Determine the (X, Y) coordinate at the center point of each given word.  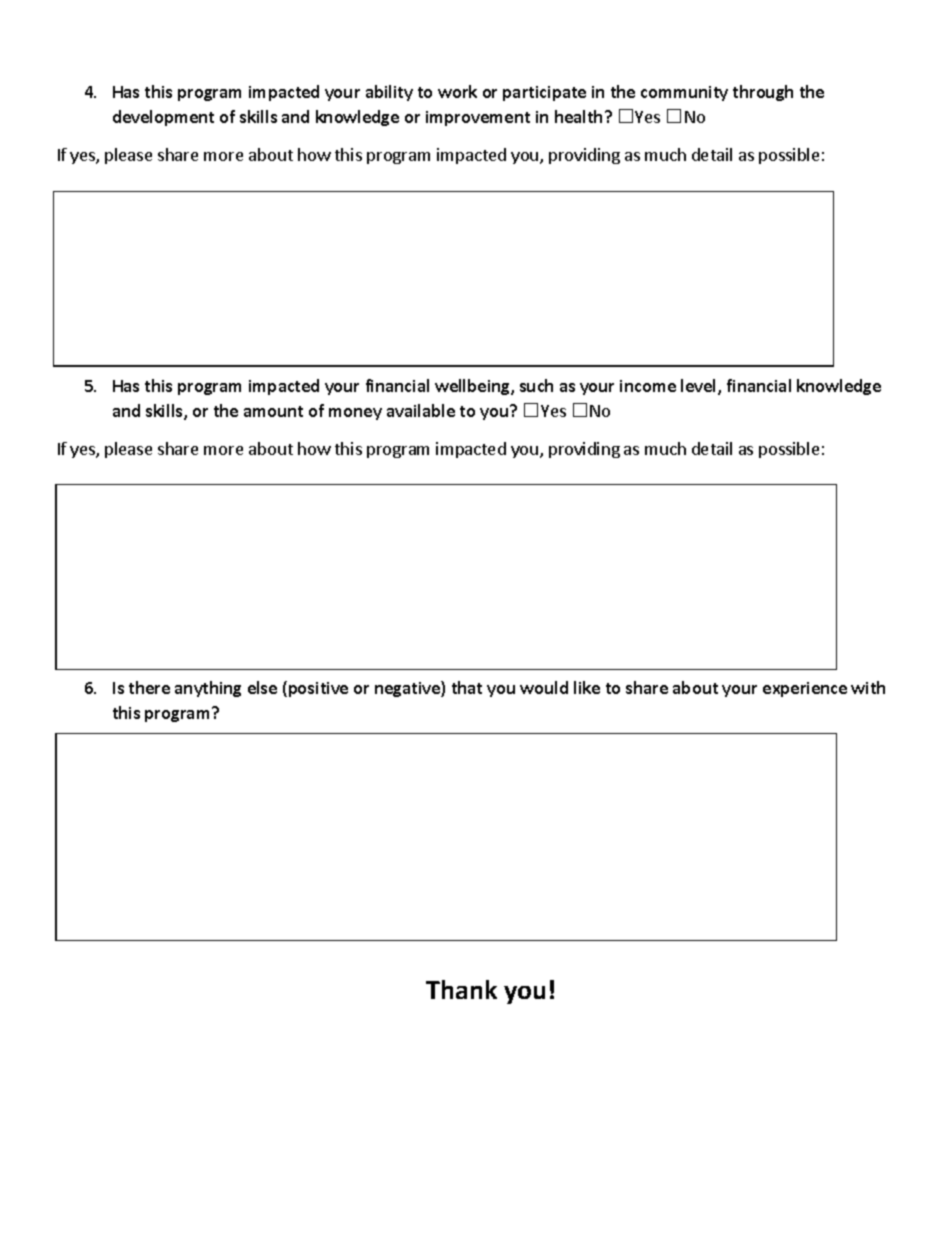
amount (273, 411)
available (421, 410)
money (355, 414)
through (763, 93)
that (467, 687)
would (544, 687)
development (163, 118)
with (868, 687)
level (700, 387)
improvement (478, 118)
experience (805, 689)
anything (208, 689)
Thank (461, 989)
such (536, 385)
